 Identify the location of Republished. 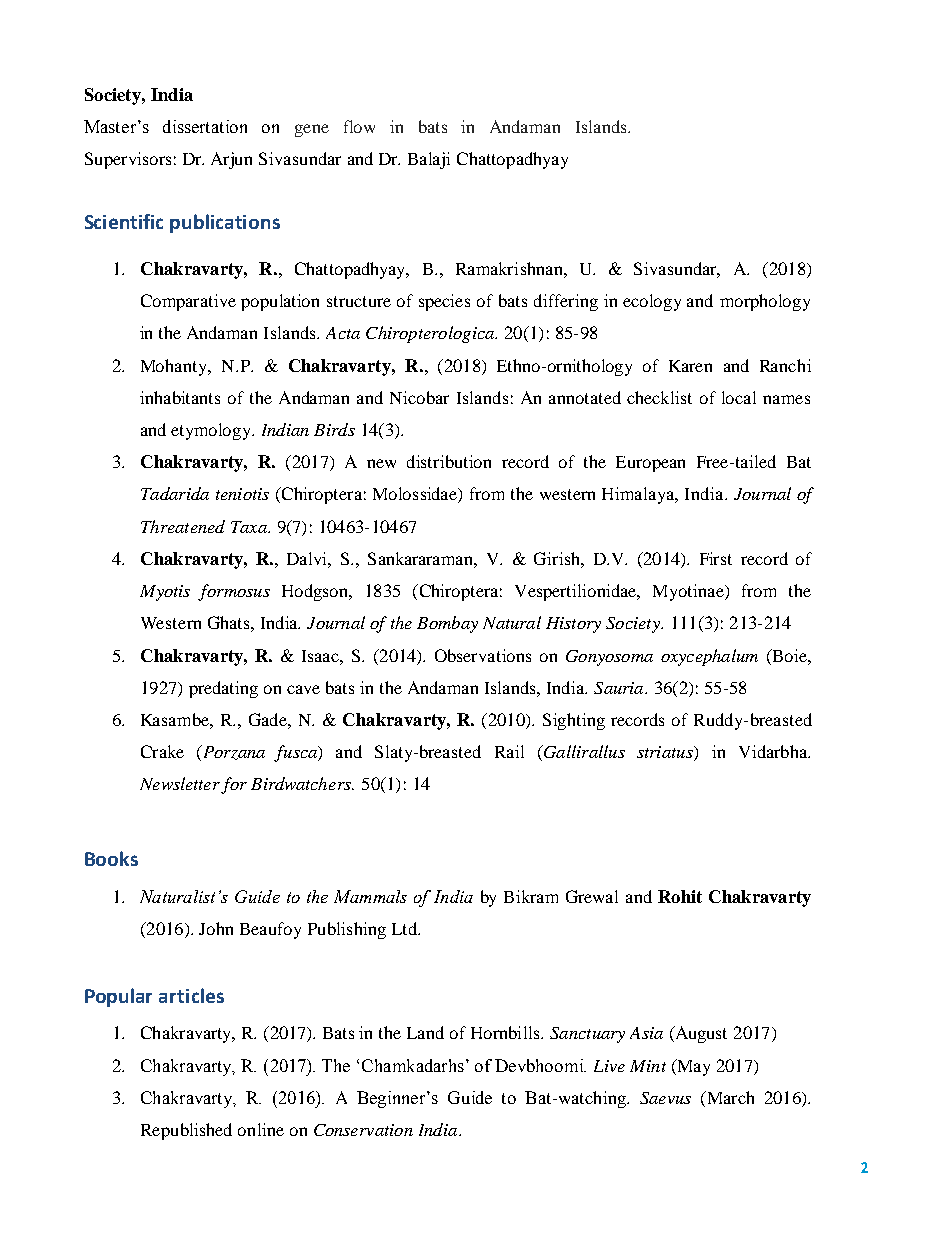
(186, 1131).
